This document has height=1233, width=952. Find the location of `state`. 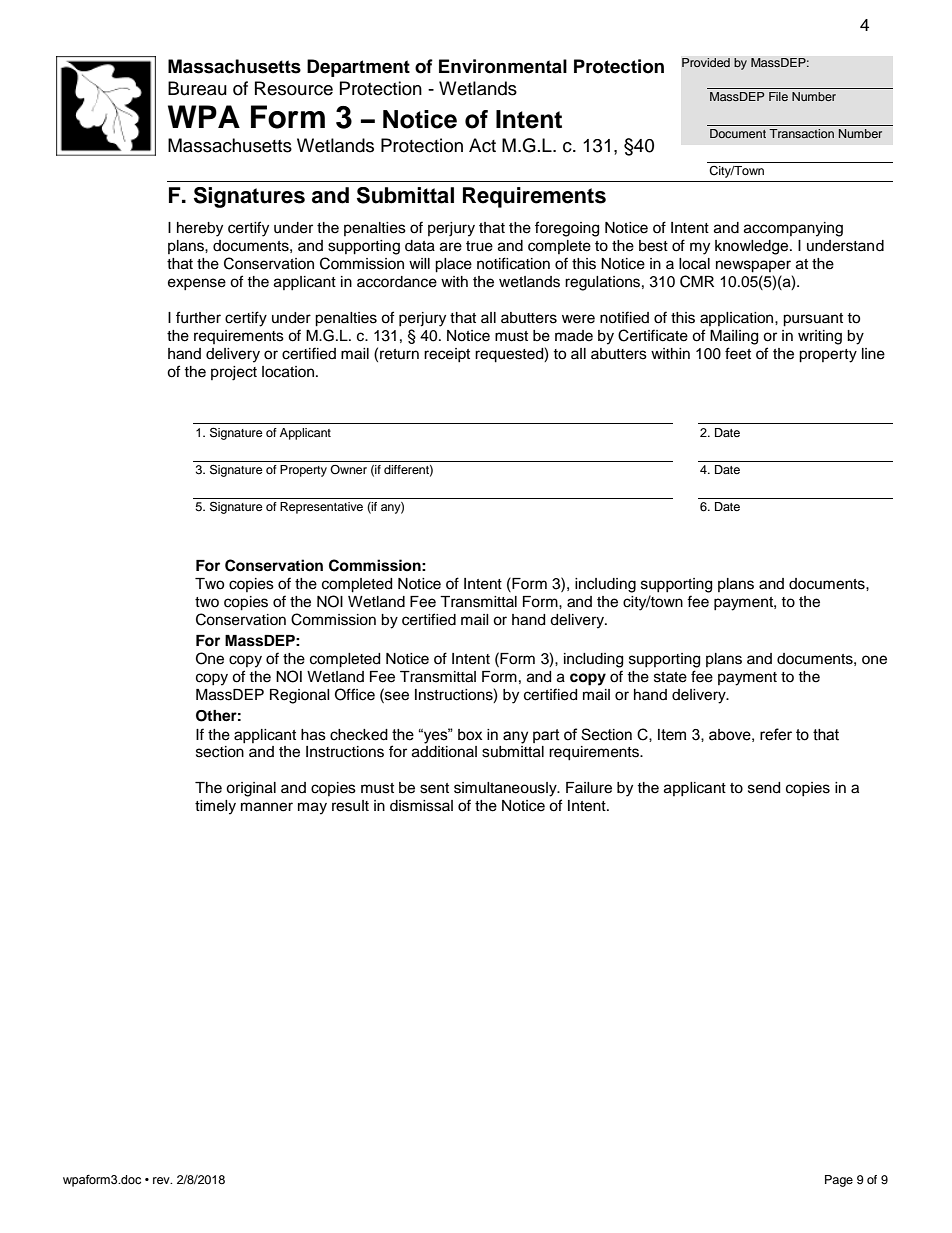

state is located at coordinates (670, 677).
